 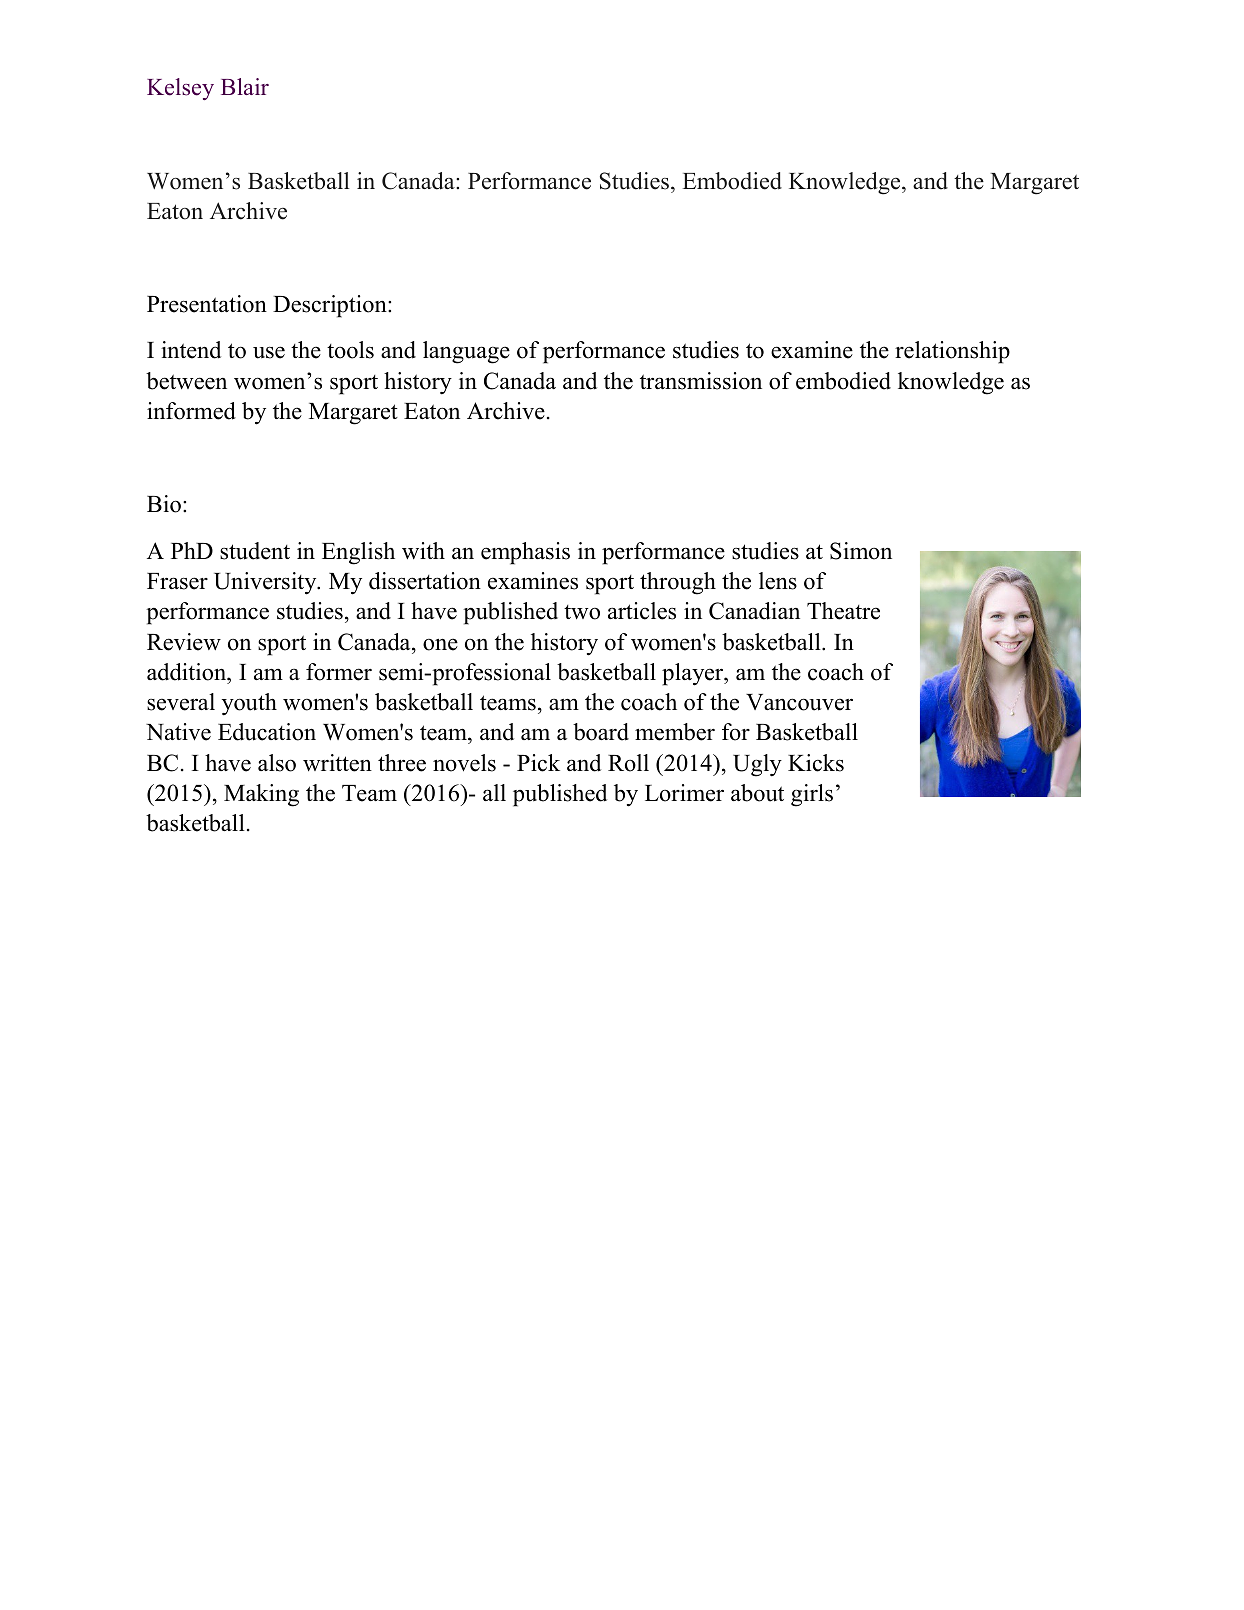 What do you see at coordinates (255, 551) in the screenshot?
I see `student` at bounding box center [255, 551].
